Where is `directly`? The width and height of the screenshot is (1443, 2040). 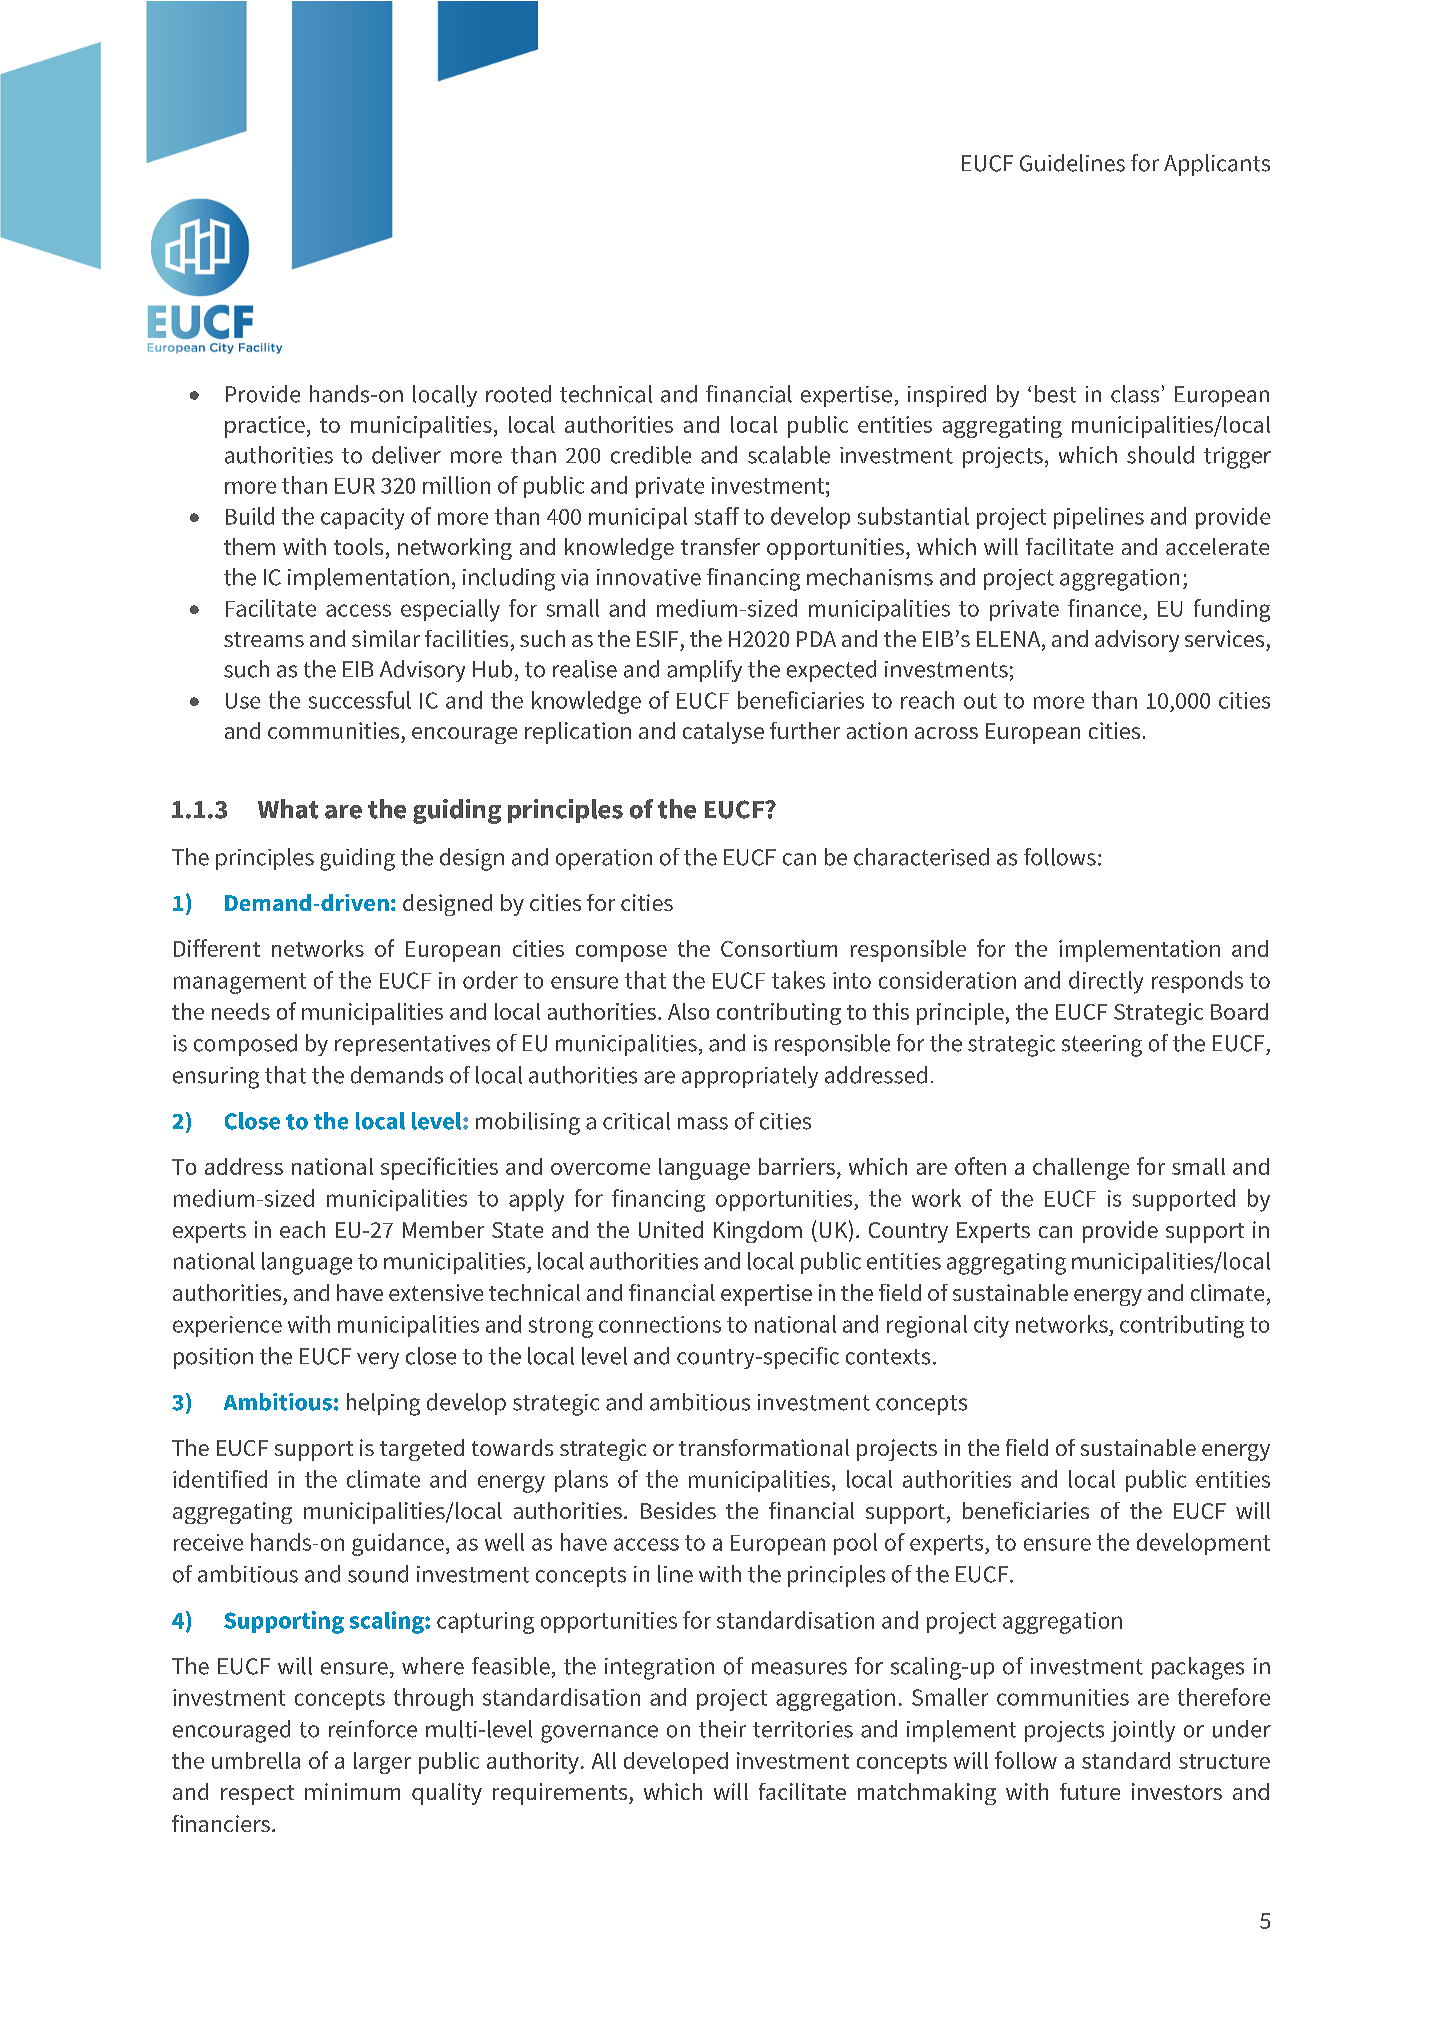
directly is located at coordinates (1106, 982).
